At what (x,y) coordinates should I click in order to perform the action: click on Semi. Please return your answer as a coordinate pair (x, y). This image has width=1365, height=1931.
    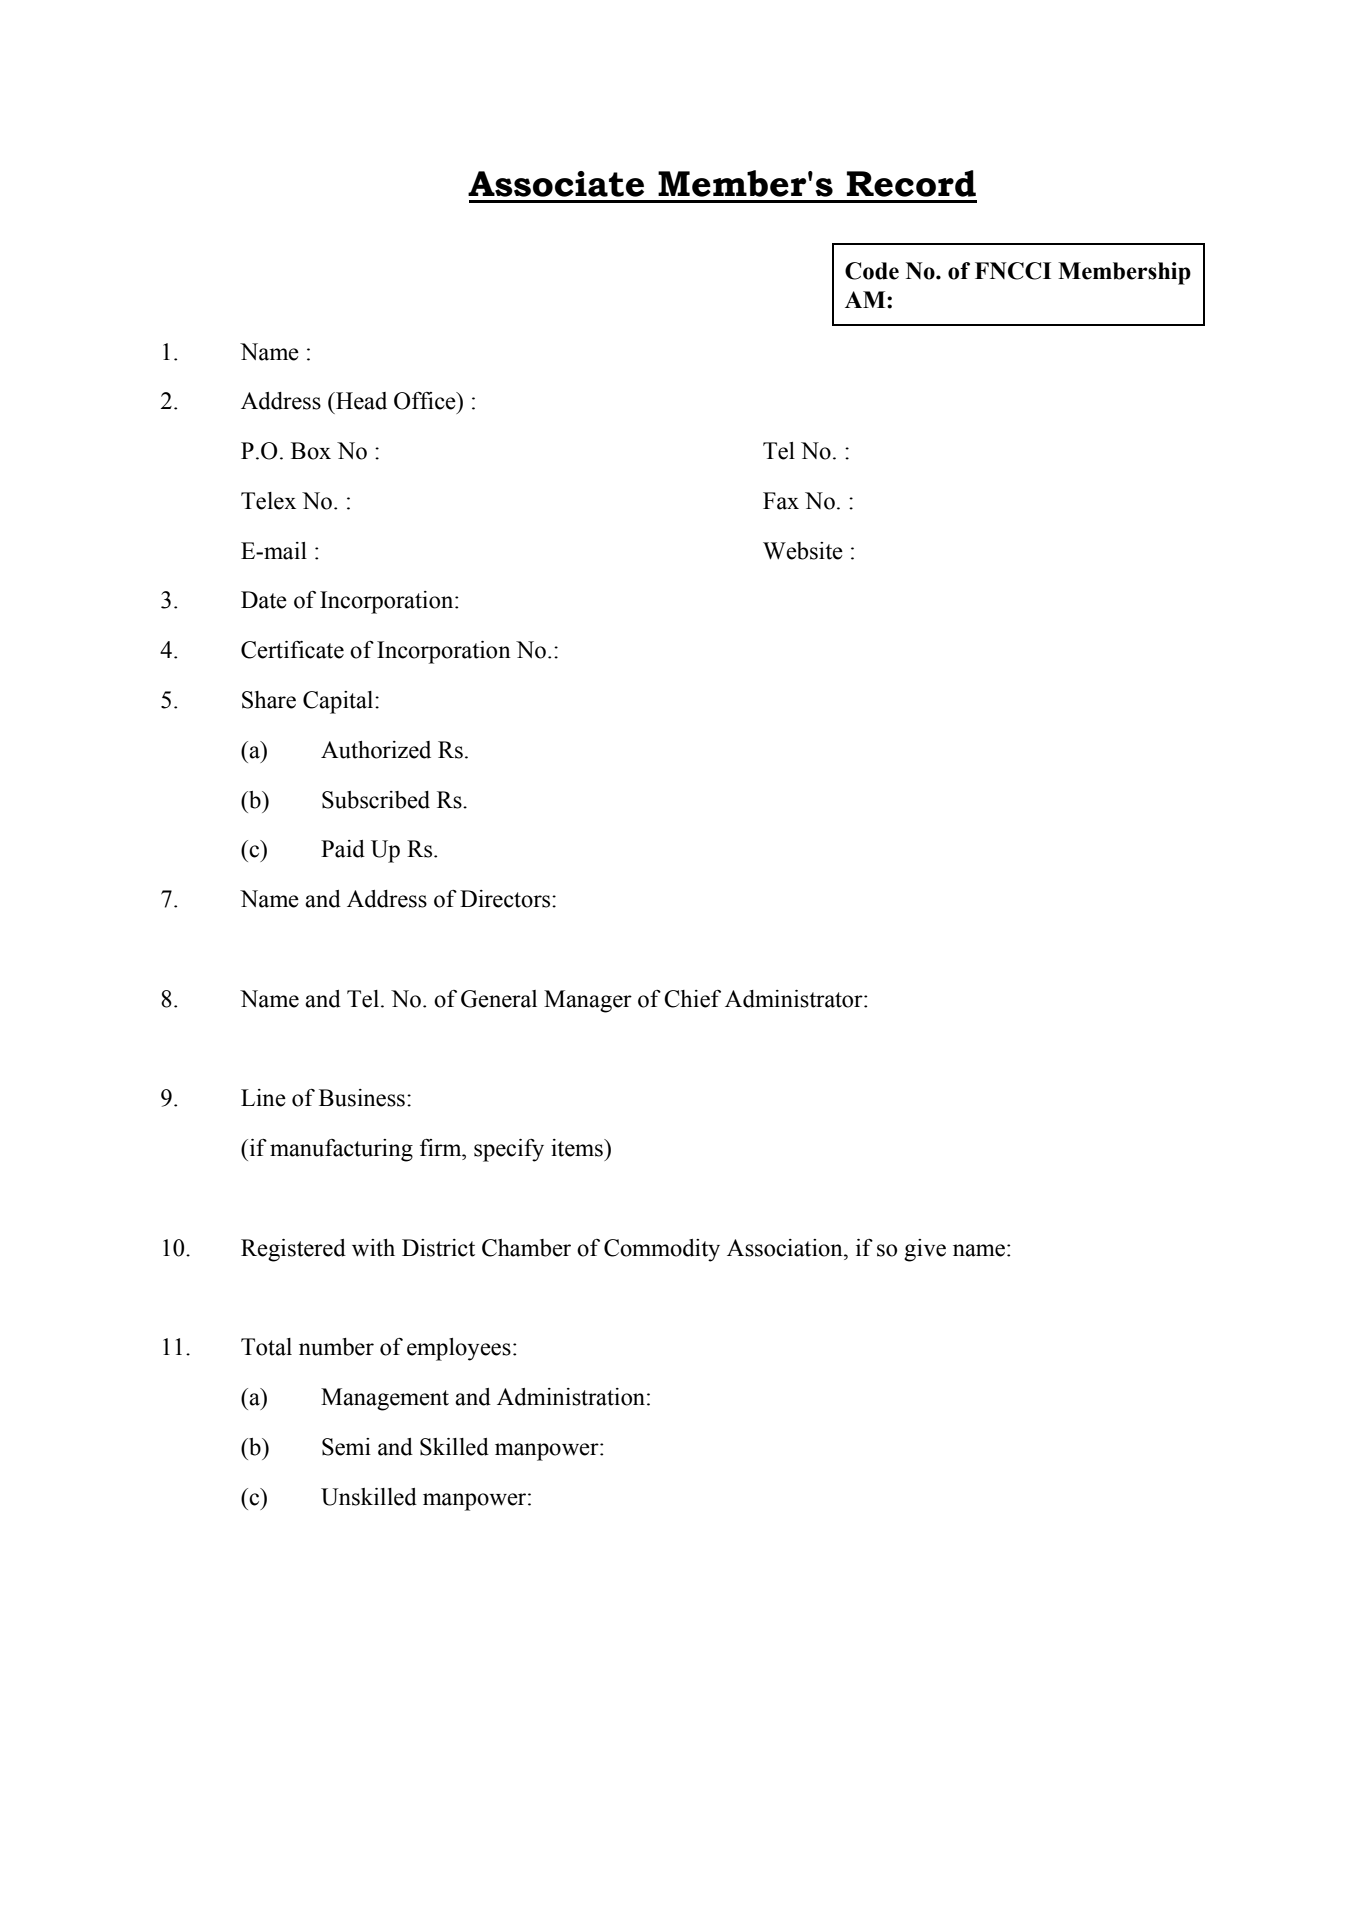
    Looking at the image, I should click on (346, 1447).
